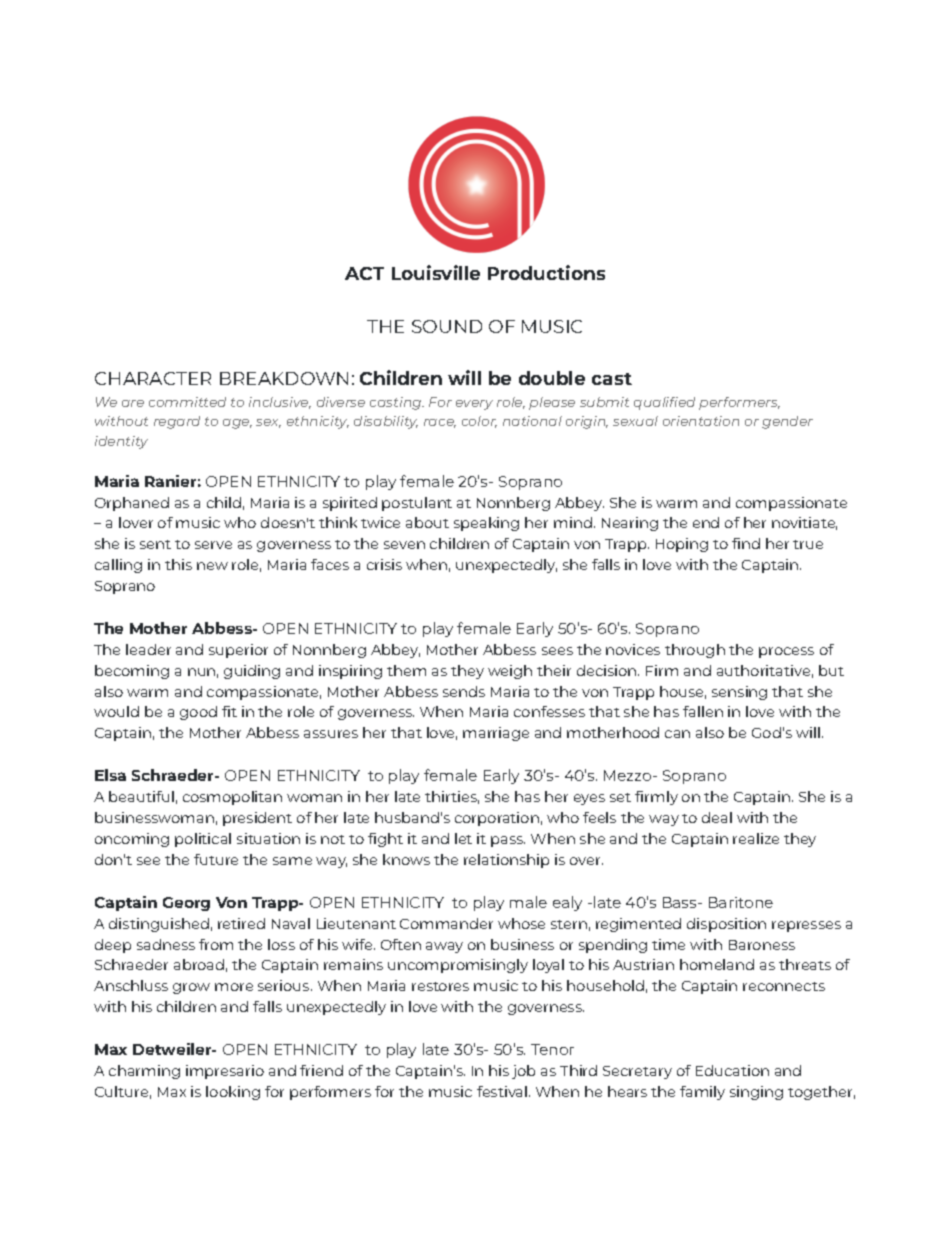 This screenshot has width=952, height=1233. I want to click on festival, so click(503, 1091).
